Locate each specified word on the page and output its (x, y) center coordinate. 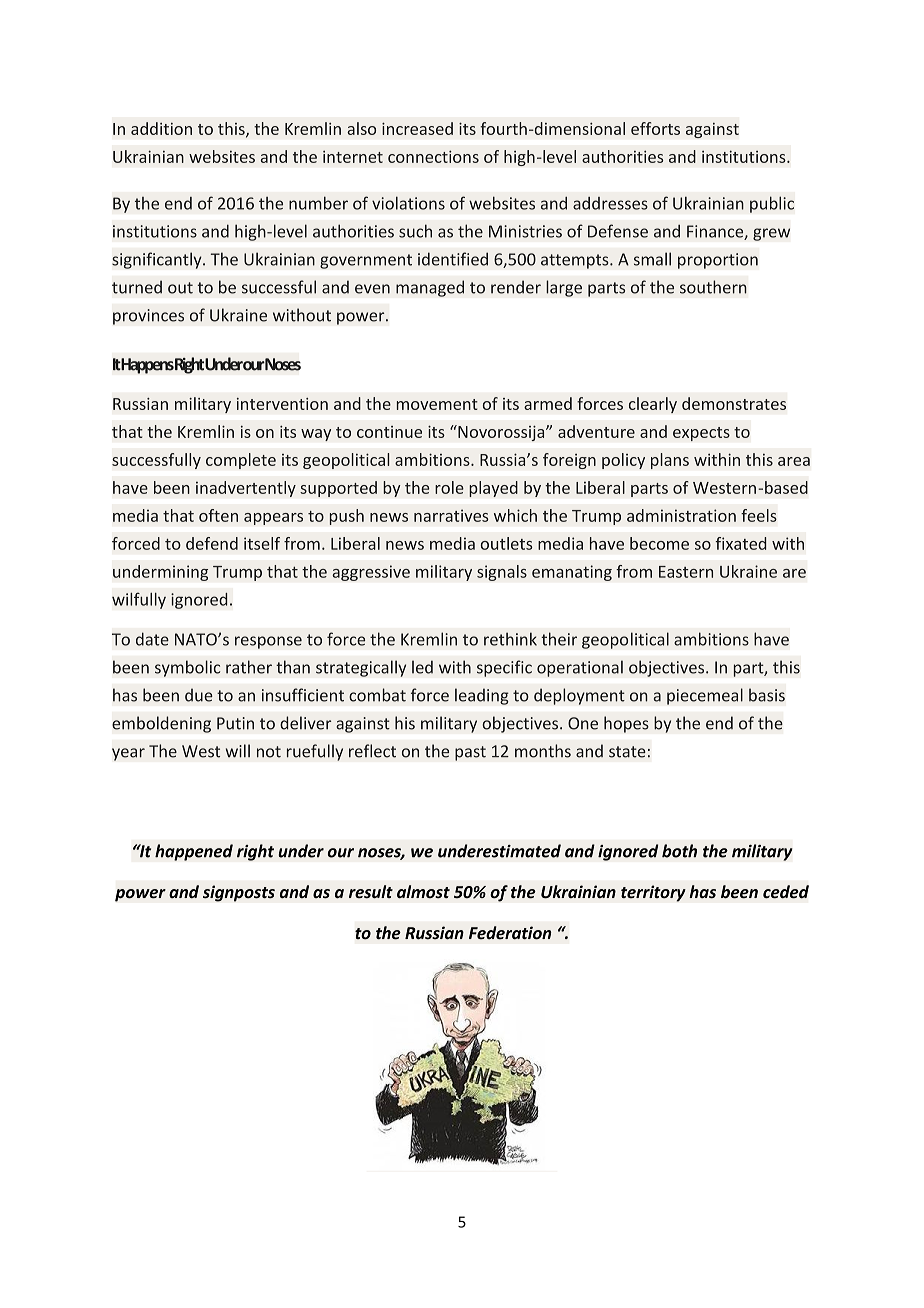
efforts (655, 128)
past (470, 753)
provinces (148, 317)
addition (161, 128)
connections (433, 156)
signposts (239, 893)
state (627, 752)
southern (713, 287)
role (449, 487)
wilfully (139, 600)
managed (430, 288)
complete (241, 461)
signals (502, 573)
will (238, 751)
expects (701, 434)
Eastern (686, 572)
